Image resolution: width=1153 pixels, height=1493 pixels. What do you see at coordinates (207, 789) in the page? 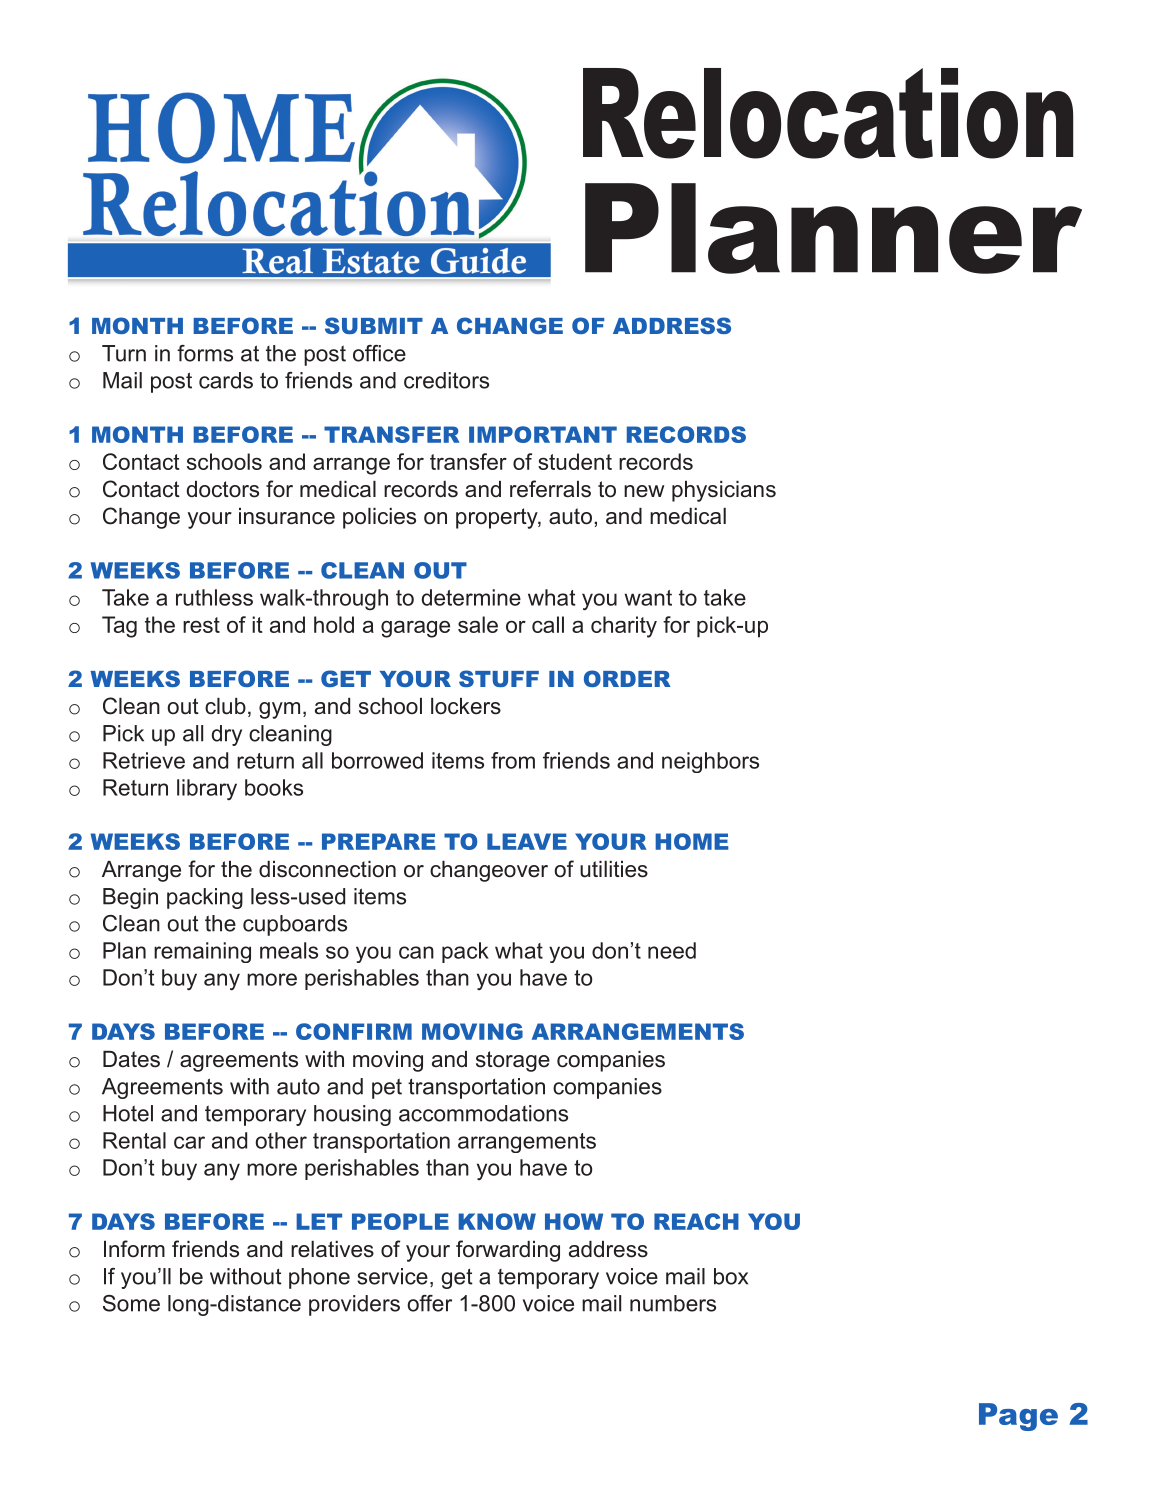
I see `library` at bounding box center [207, 789].
